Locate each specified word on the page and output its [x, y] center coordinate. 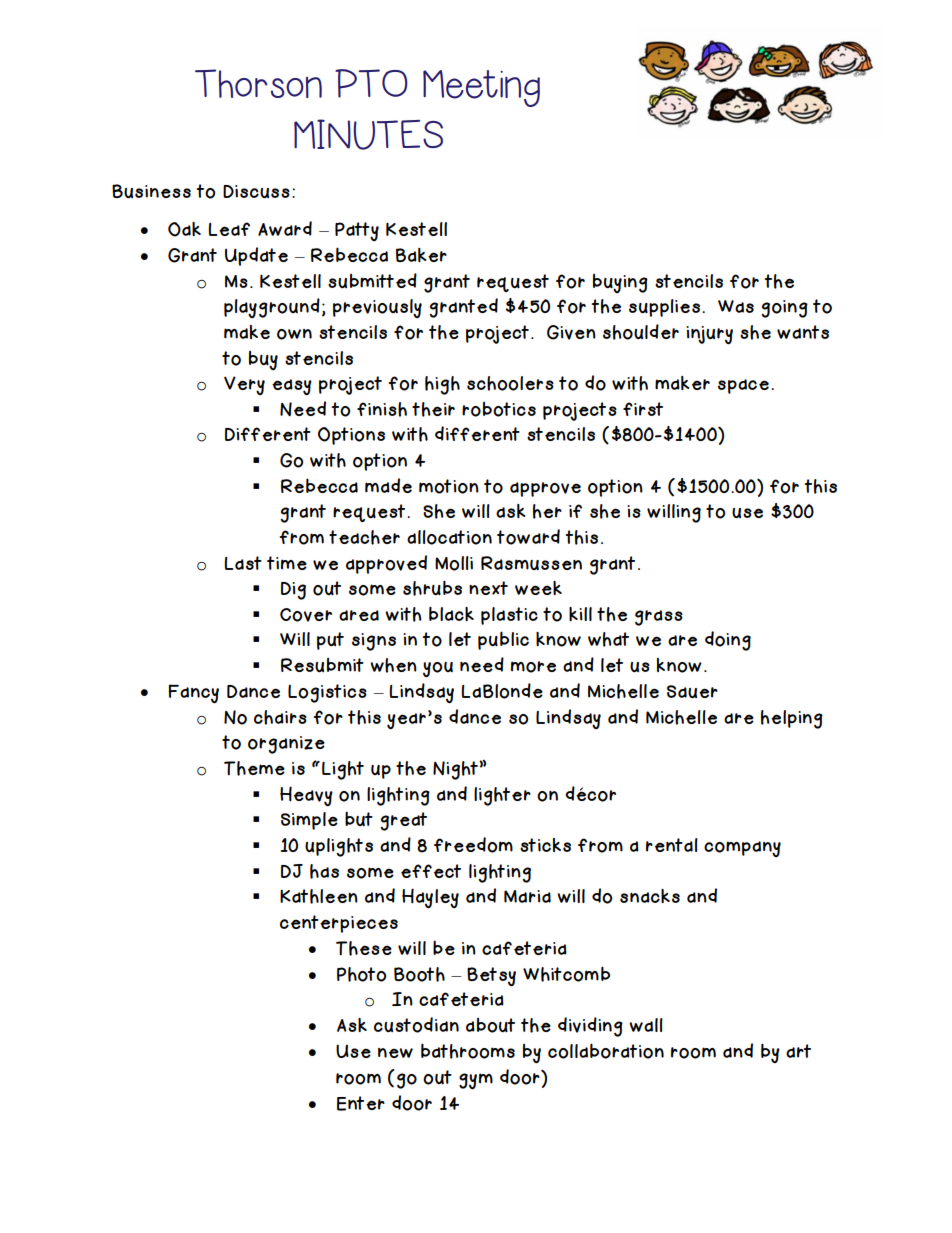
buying [620, 283]
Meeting [481, 88]
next [488, 588]
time [287, 563]
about [490, 1025]
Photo [361, 974]
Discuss [256, 191]
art [798, 1051]
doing [728, 641]
